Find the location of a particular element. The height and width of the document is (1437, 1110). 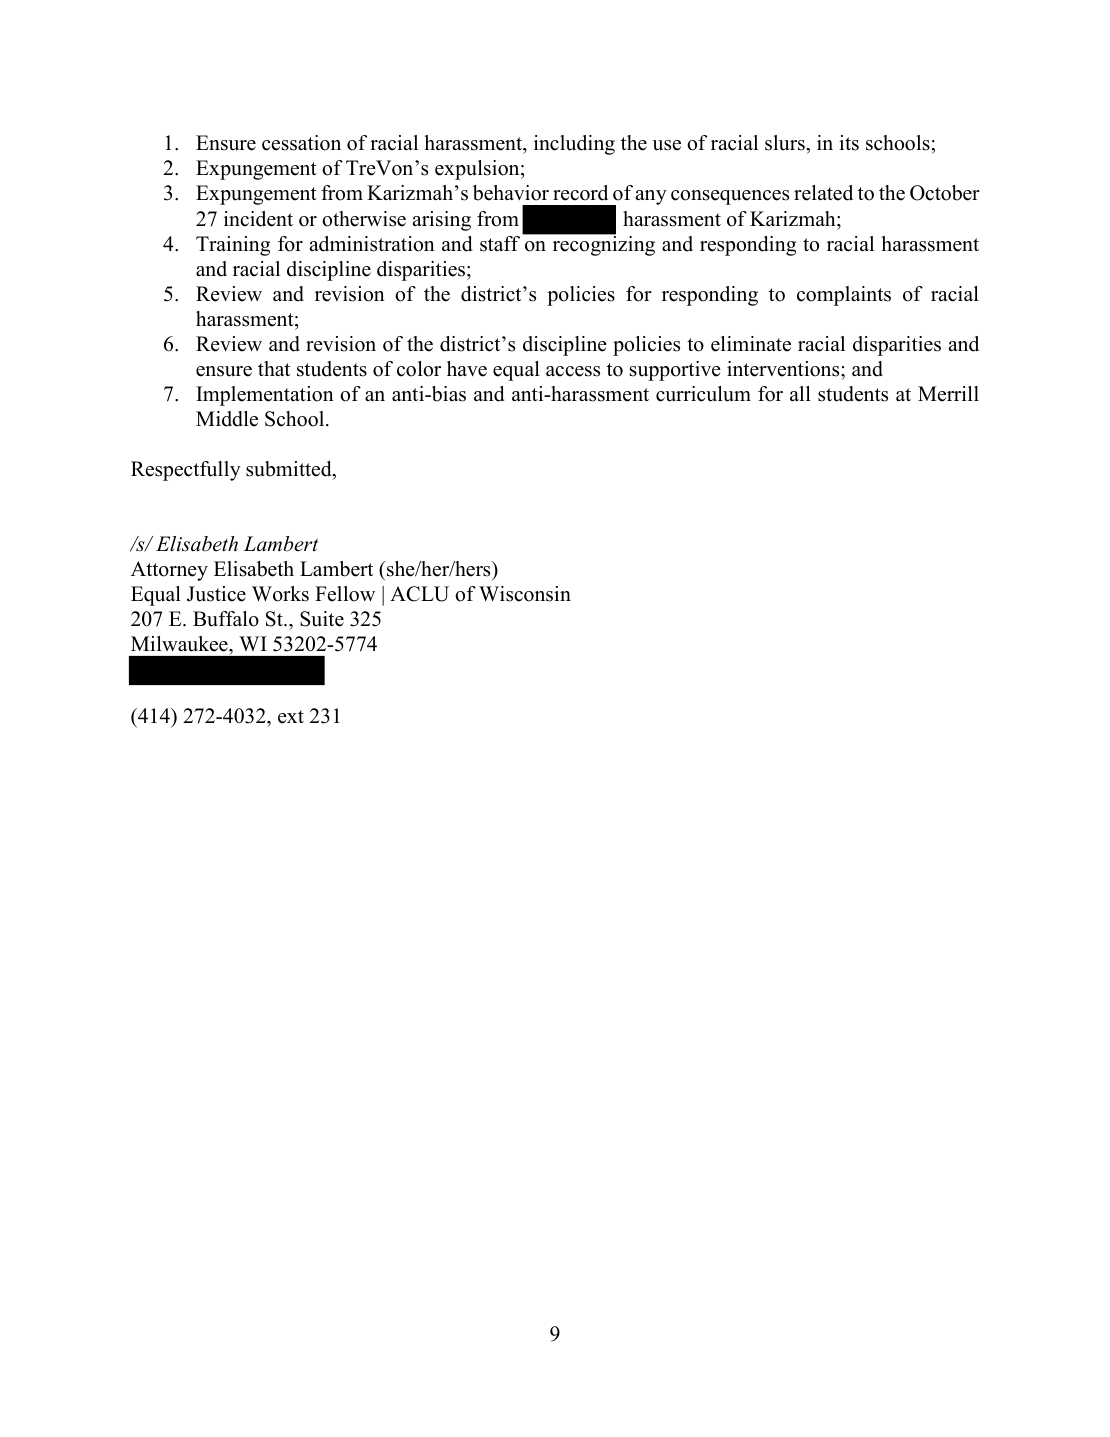

access is located at coordinates (573, 371).
